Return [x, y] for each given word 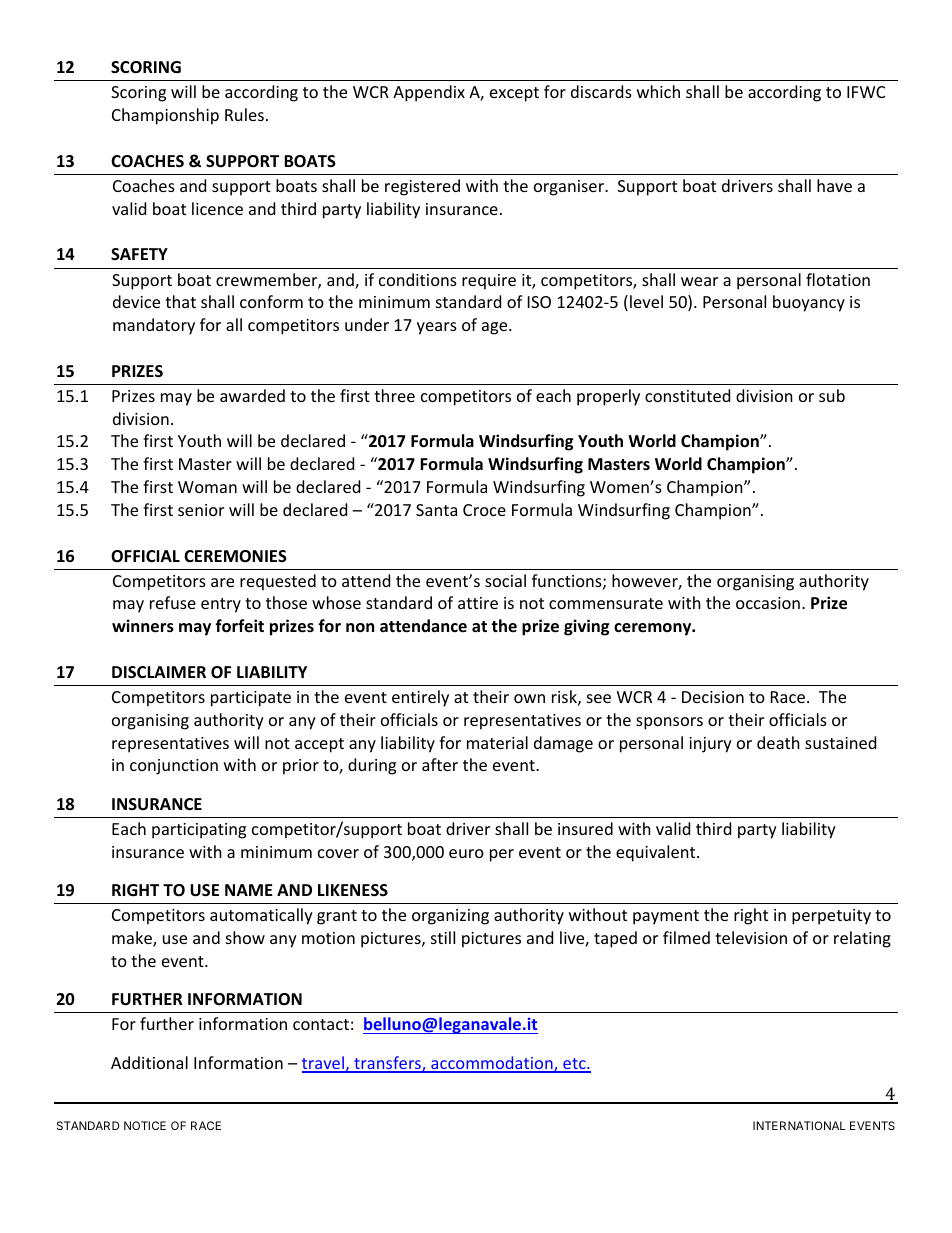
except [514, 94]
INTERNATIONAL [799, 1125]
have [834, 185]
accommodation [492, 1064]
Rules [244, 114]
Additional [149, 1062]
